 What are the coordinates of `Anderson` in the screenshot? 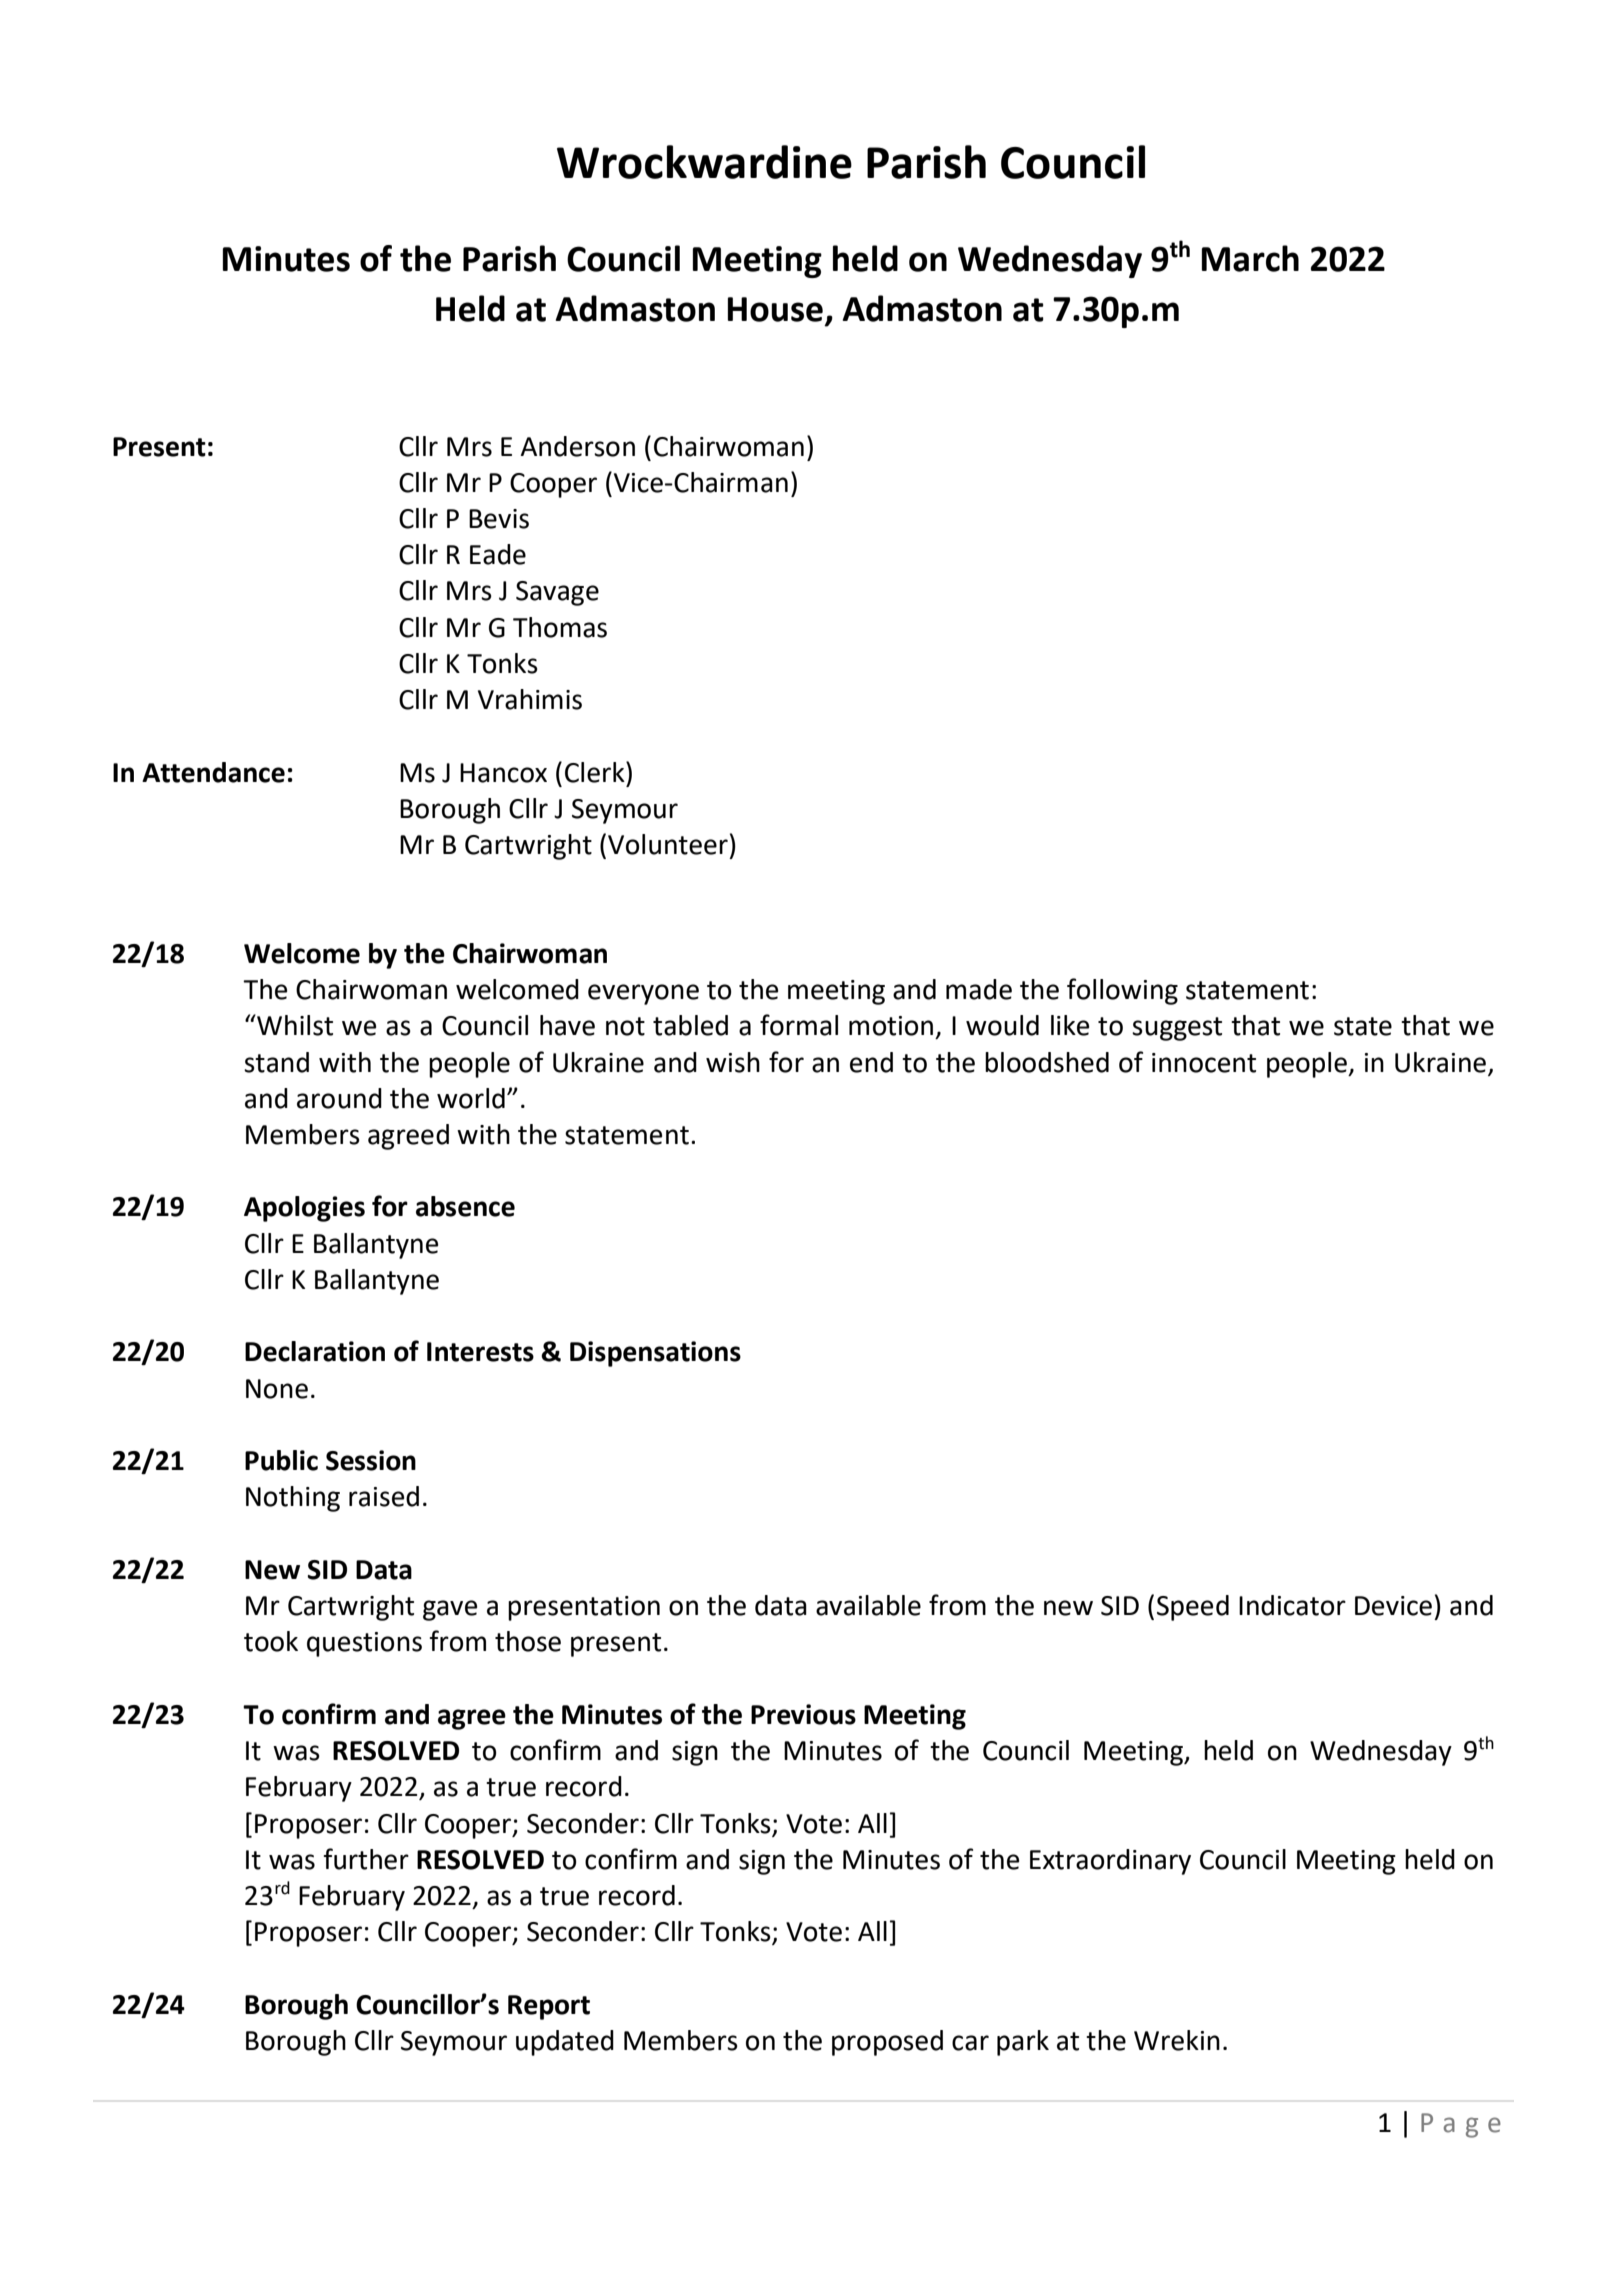 It's located at (577, 446).
